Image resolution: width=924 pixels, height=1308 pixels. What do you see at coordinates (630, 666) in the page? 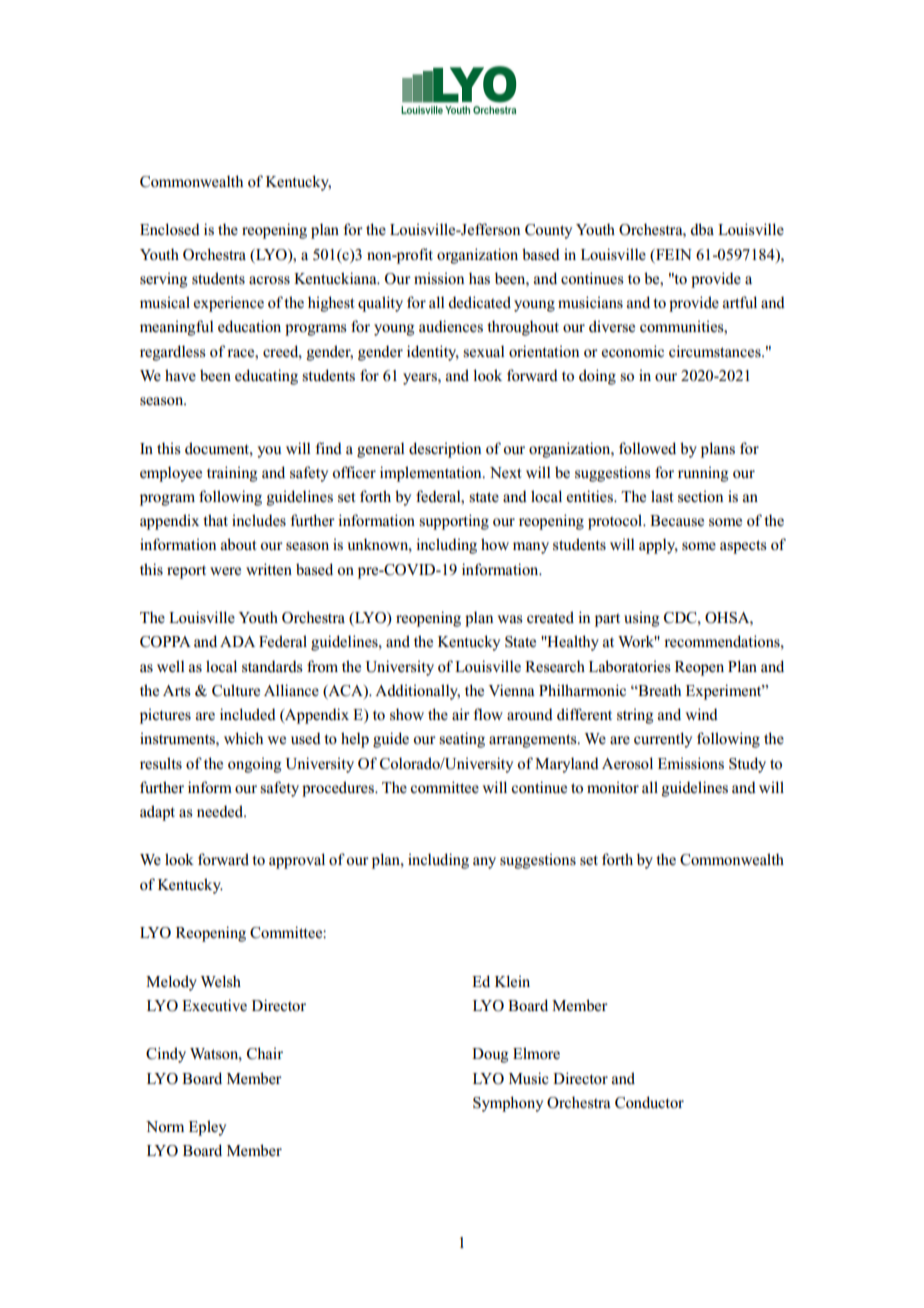
I see `Laboratories` at bounding box center [630, 666].
